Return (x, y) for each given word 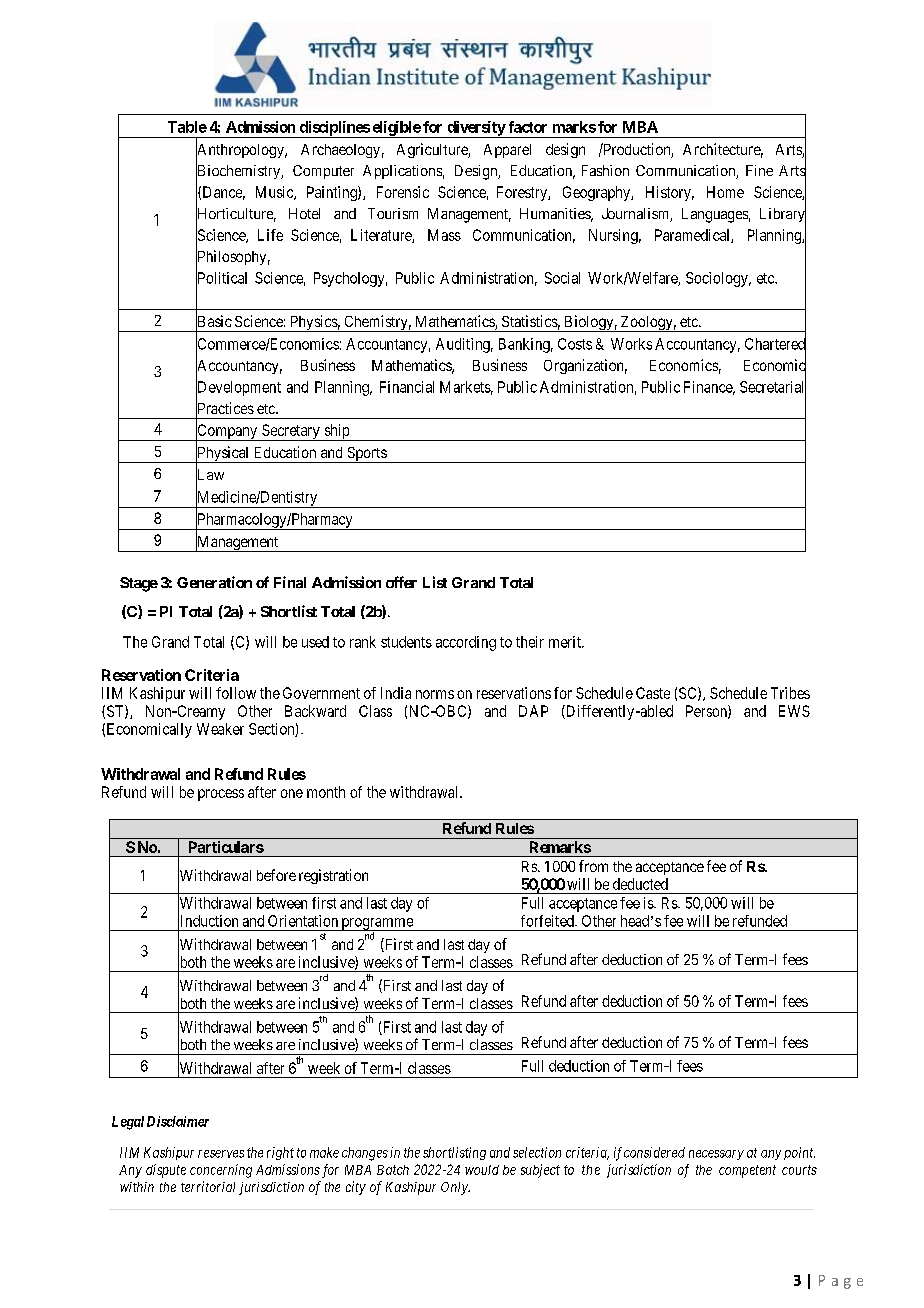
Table (187, 127)
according (466, 643)
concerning (221, 1171)
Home (725, 192)
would (482, 1170)
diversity (476, 129)
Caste (653, 693)
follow (236, 693)
